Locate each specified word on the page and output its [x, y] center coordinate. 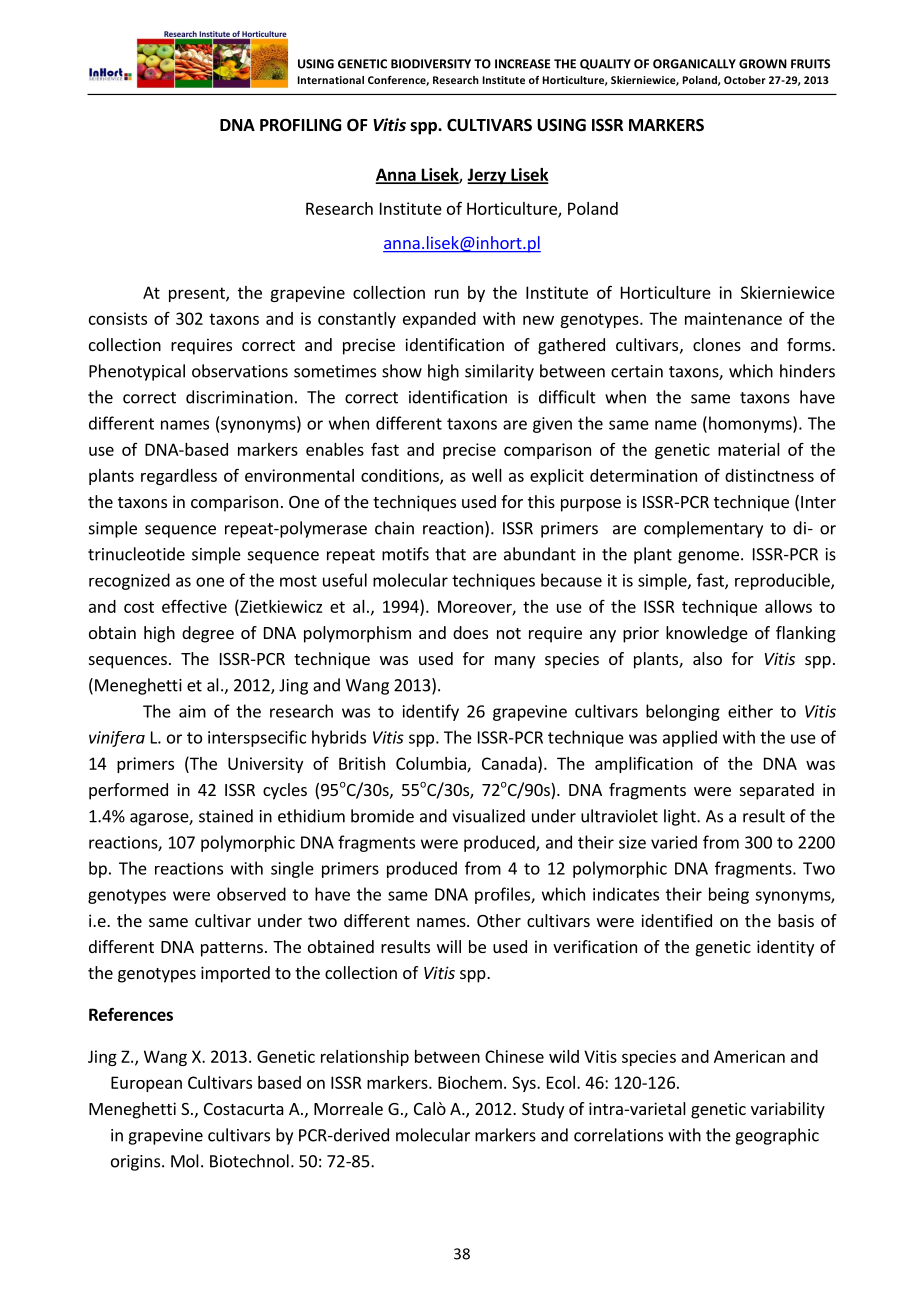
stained [226, 816]
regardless [179, 477]
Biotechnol [249, 1161]
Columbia [432, 764]
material [749, 449]
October [745, 80]
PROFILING [300, 125]
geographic [777, 1136]
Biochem [470, 1082]
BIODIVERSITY [431, 64]
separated [777, 791]
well [487, 475]
